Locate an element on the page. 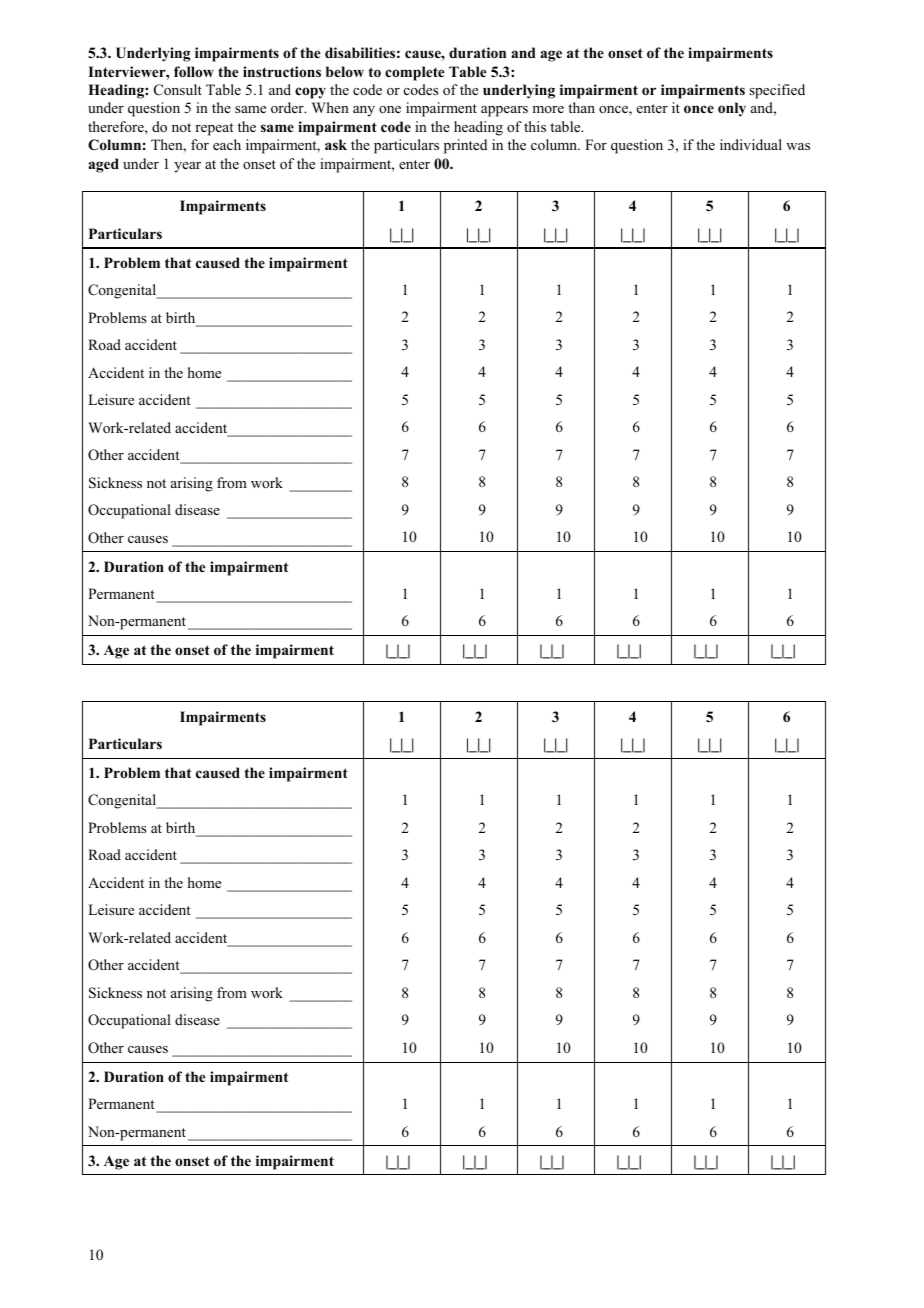 The width and height of the page is (924, 1308). complete is located at coordinates (414, 73).
